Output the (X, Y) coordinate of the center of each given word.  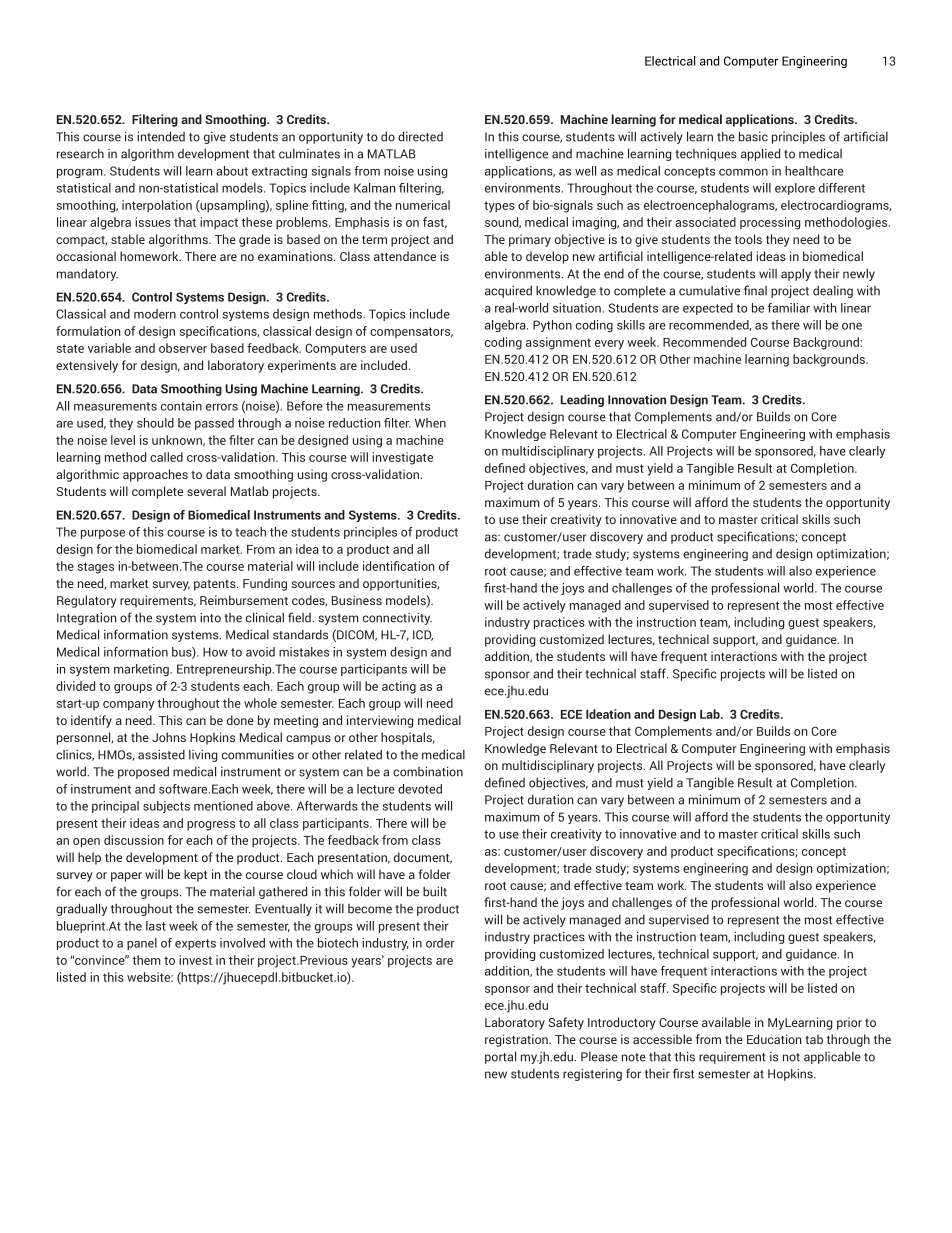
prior (849, 1023)
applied (760, 154)
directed (420, 136)
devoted (420, 789)
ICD (423, 635)
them (146, 960)
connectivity (397, 618)
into (210, 617)
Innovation (637, 399)
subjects (166, 807)
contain (181, 406)
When (430, 423)
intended (161, 136)
